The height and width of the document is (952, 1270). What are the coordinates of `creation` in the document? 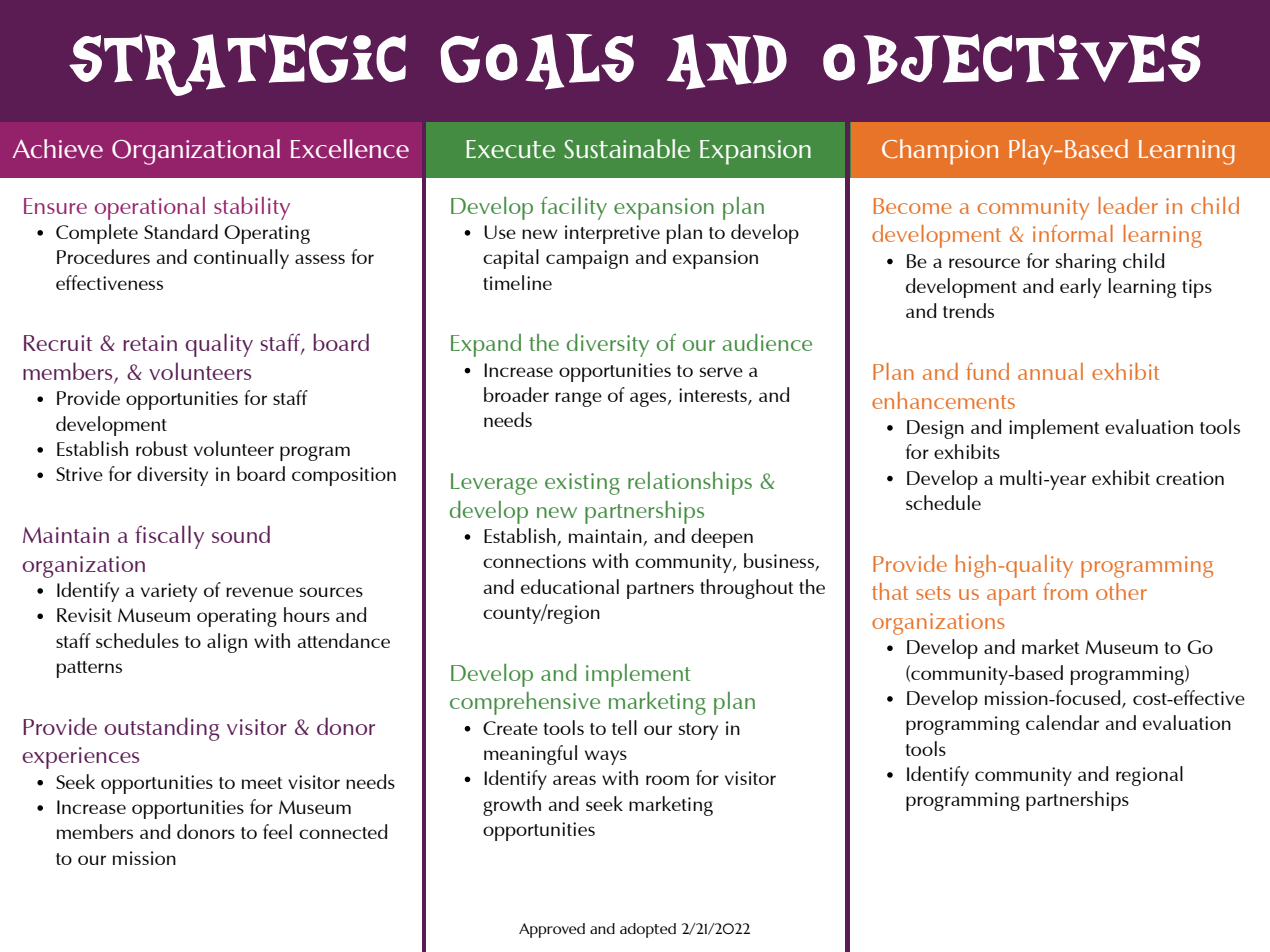 It's located at (1190, 478).
